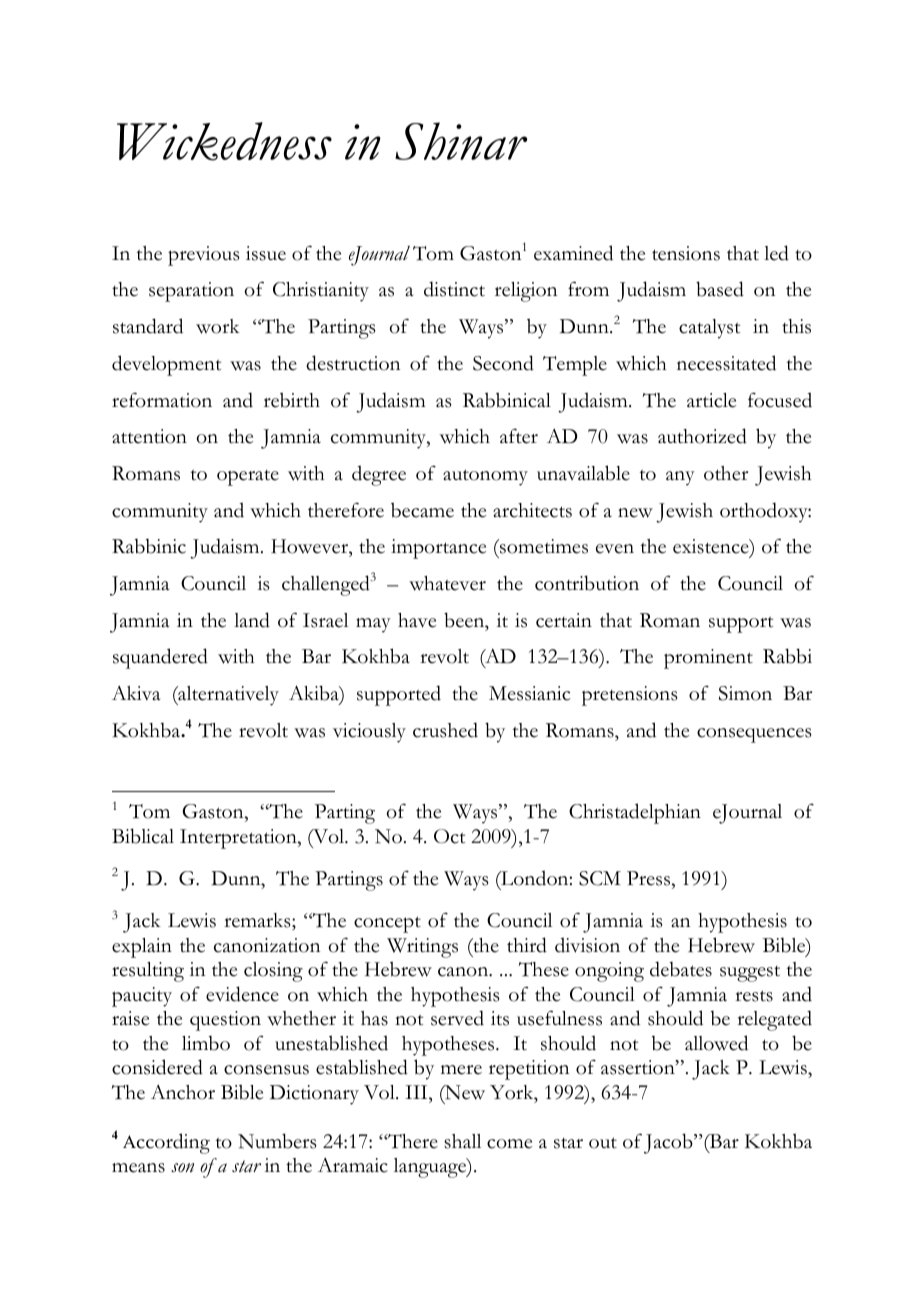 The height and width of the screenshot is (1308, 924). Describe the element at coordinates (708, 659) in the screenshot. I see `prominent` at that location.
